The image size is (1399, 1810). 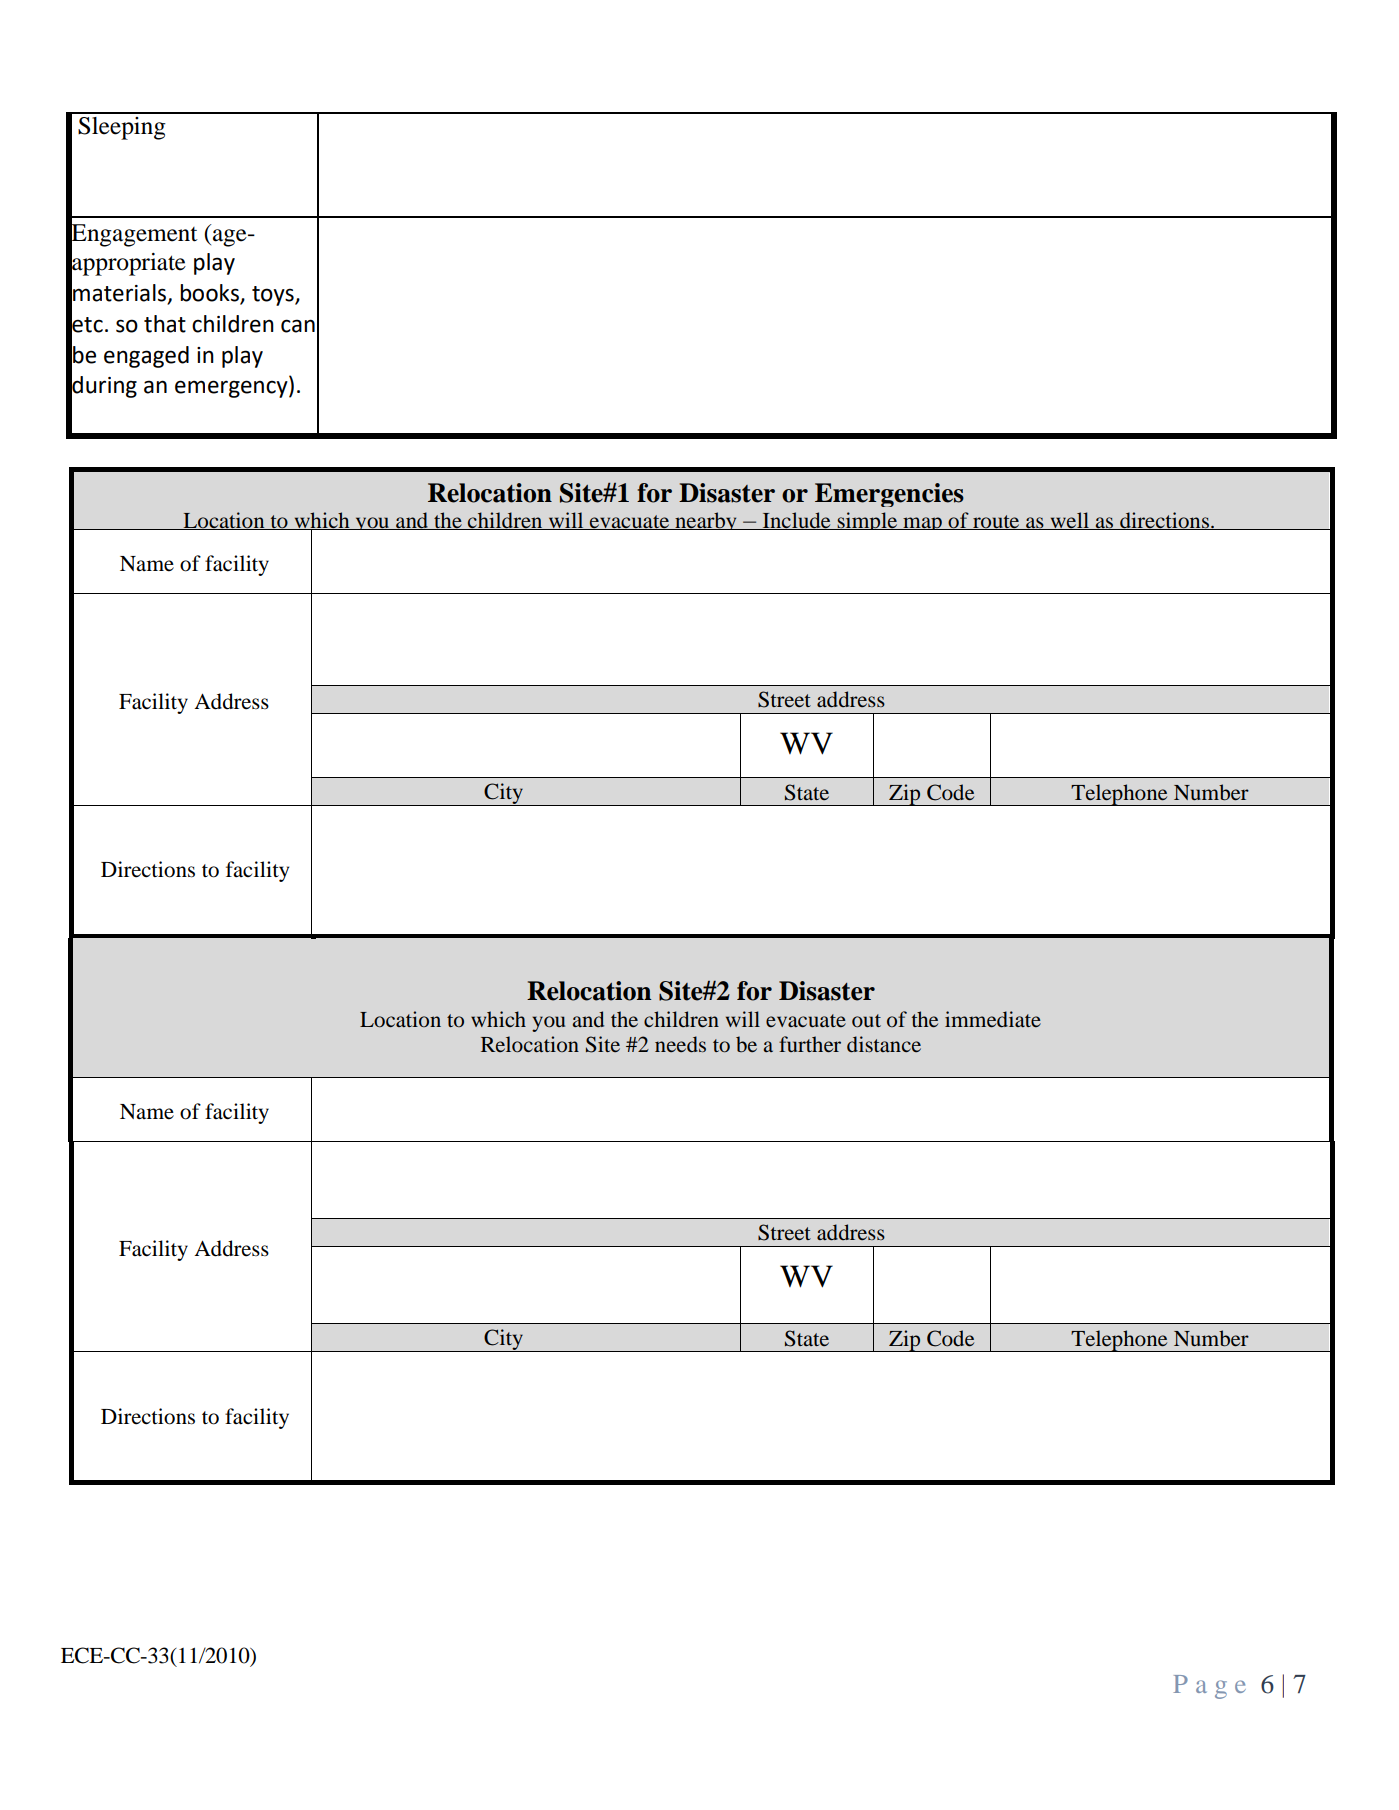 What do you see at coordinates (122, 128) in the page?
I see `Sleeping` at bounding box center [122, 128].
